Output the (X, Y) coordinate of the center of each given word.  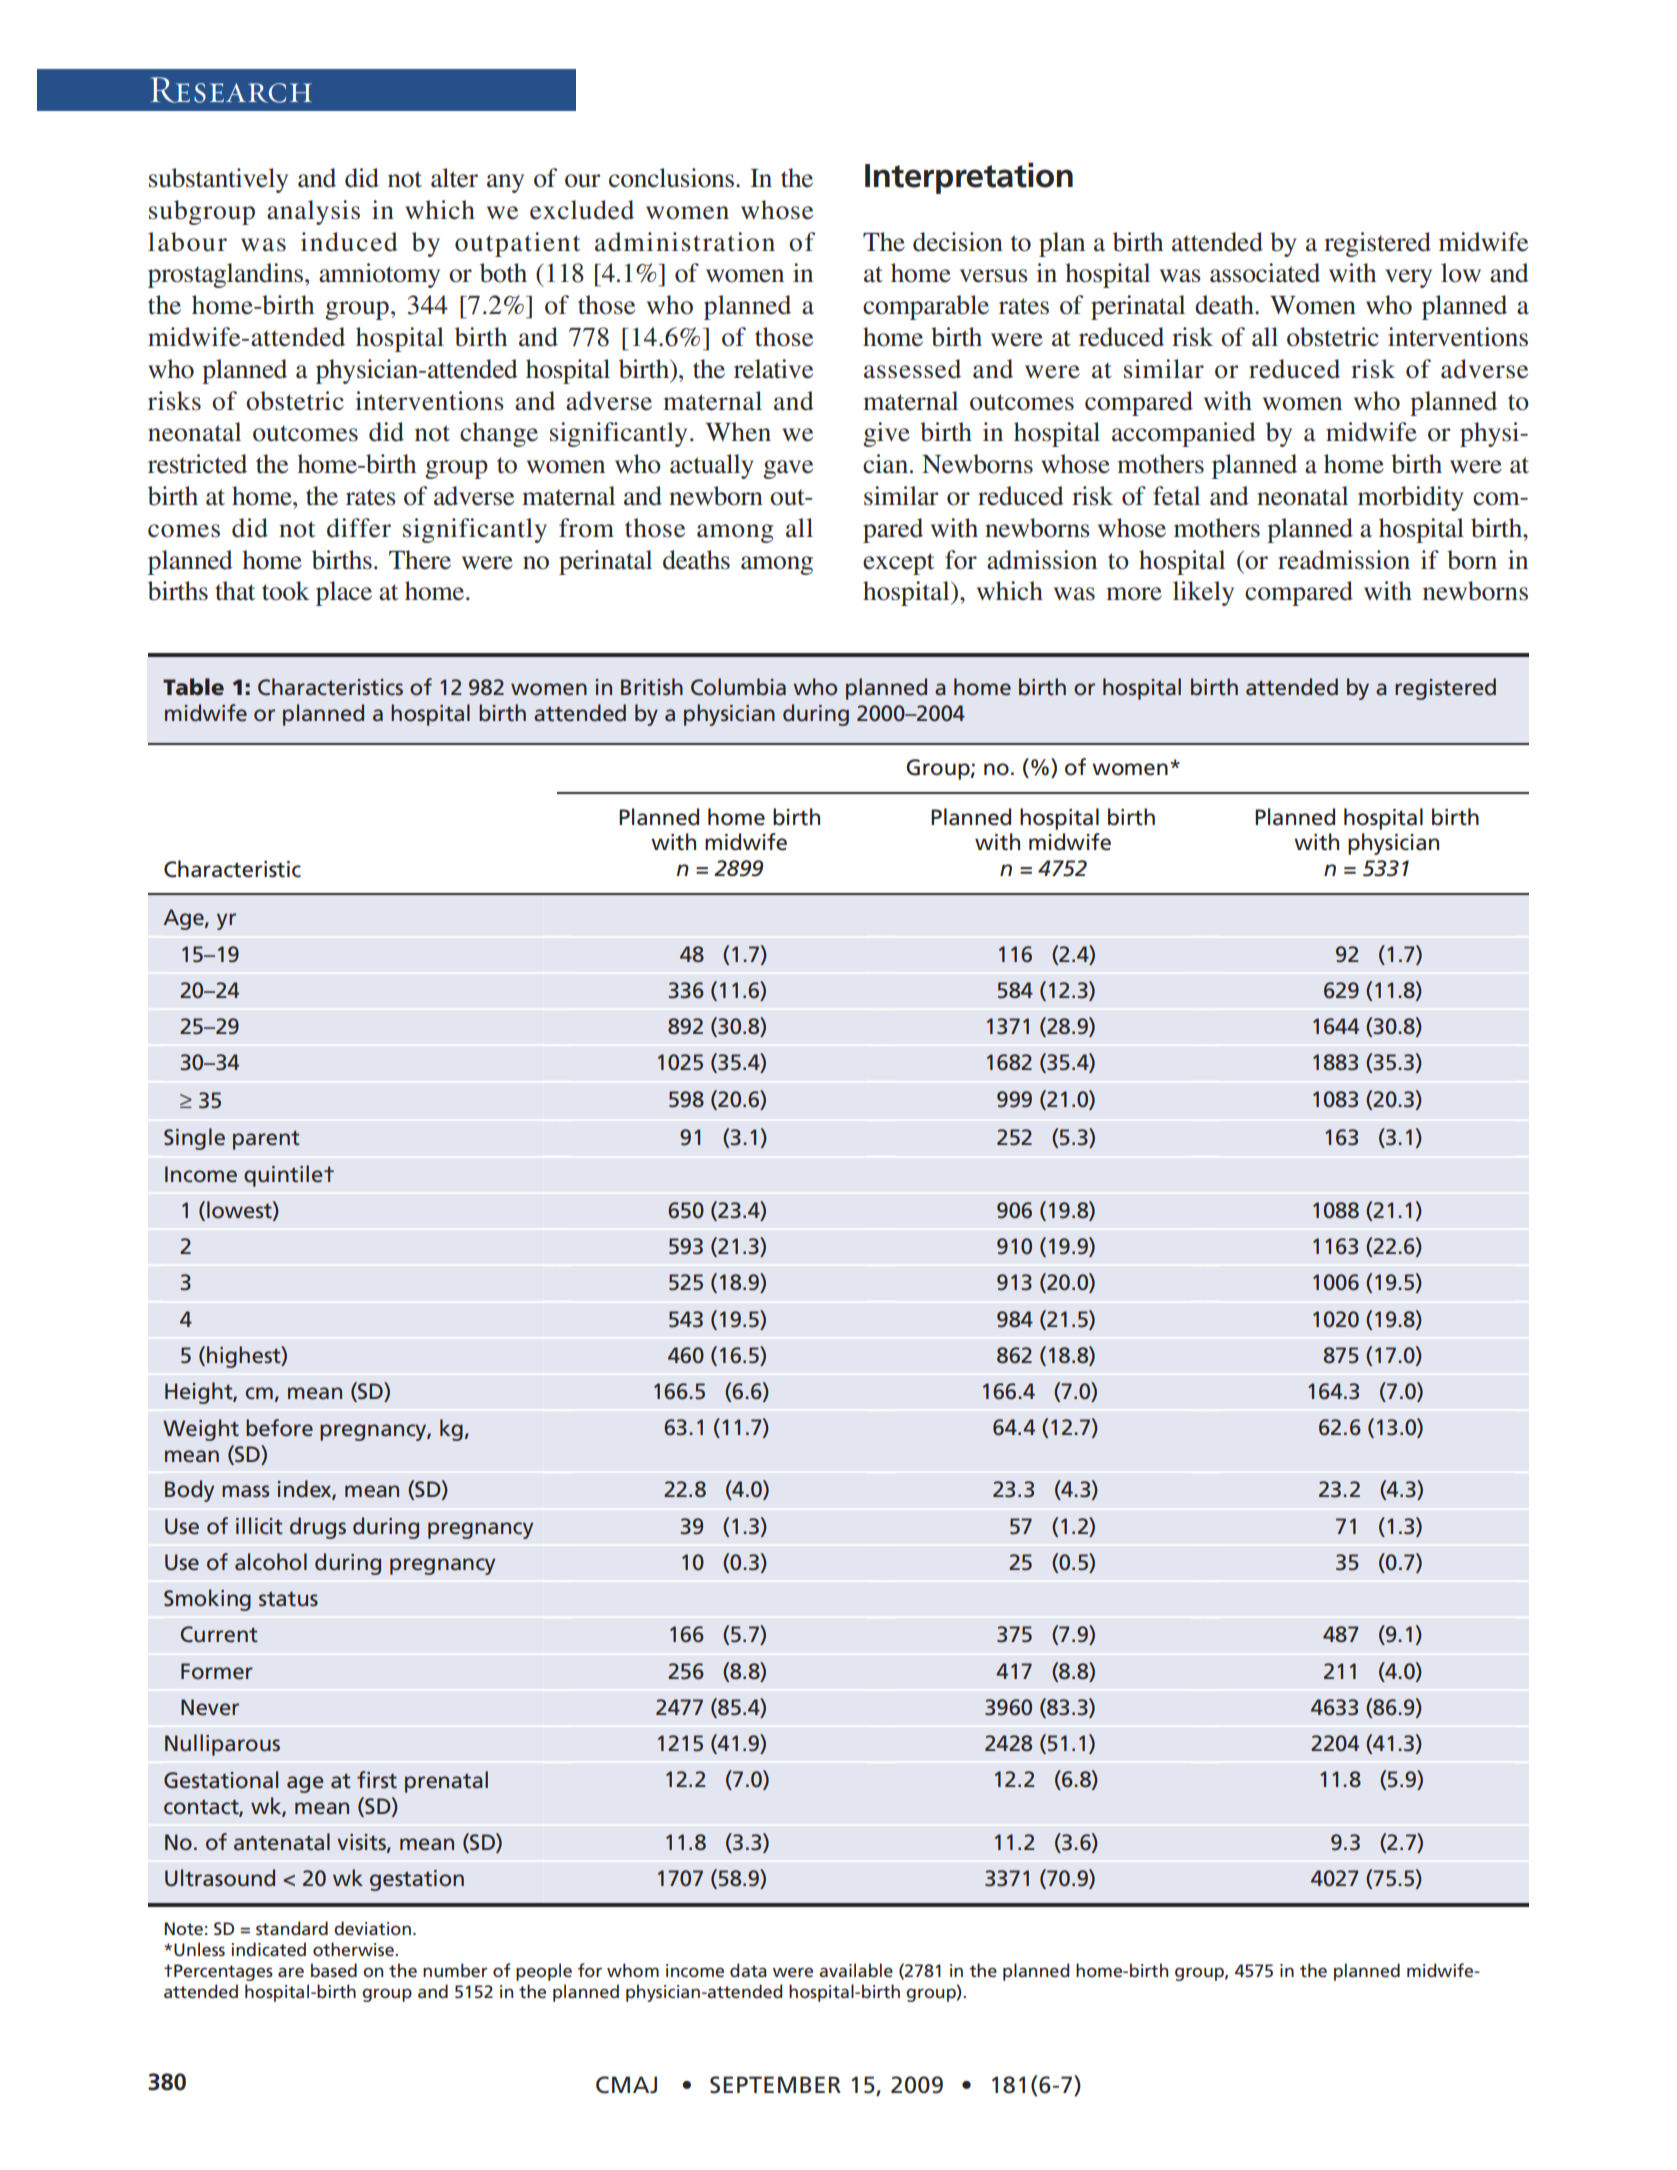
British (652, 687)
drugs (318, 1528)
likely (1203, 593)
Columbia (738, 687)
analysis (313, 212)
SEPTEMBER (775, 2085)
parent (266, 1140)
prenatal (446, 1782)
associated (1265, 273)
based (334, 1970)
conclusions (673, 178)
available (856, 1970)
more (1134, 594)
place (344, 593)
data (748, 1970)
